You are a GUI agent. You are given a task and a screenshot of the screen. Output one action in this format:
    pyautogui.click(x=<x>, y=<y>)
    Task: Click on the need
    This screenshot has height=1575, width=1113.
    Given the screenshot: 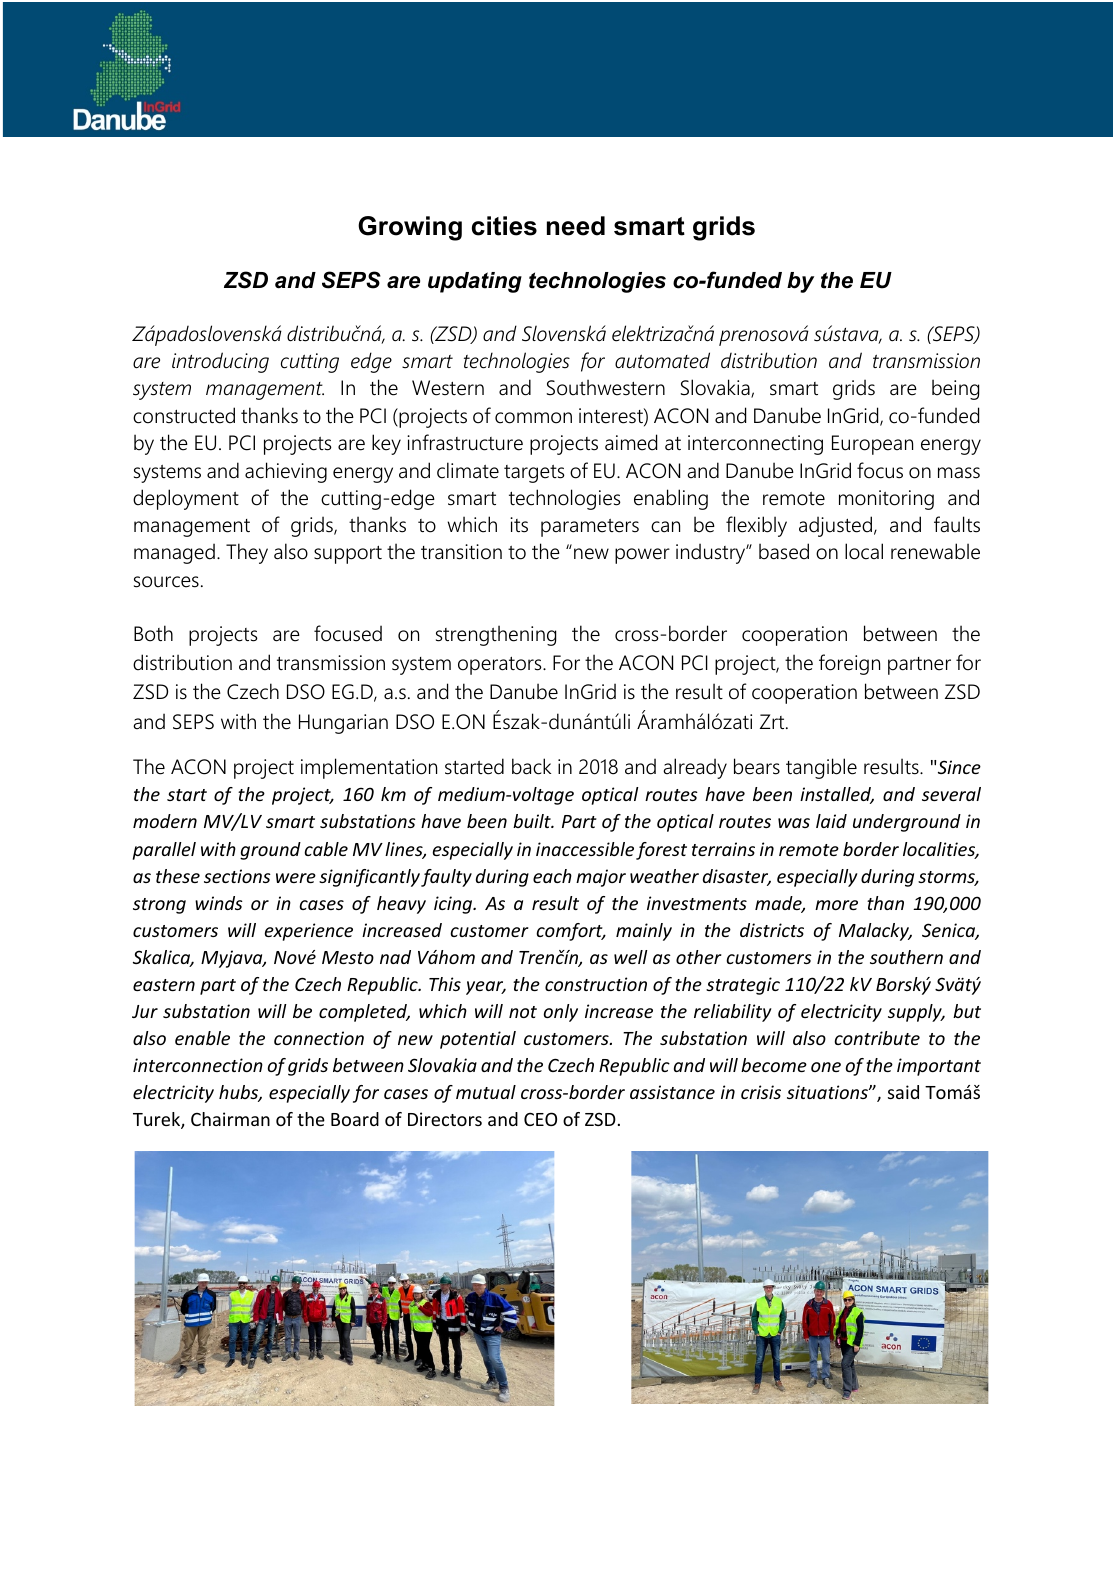 What is the action you would take?
    pyautogui.click(x=576, y=226)
